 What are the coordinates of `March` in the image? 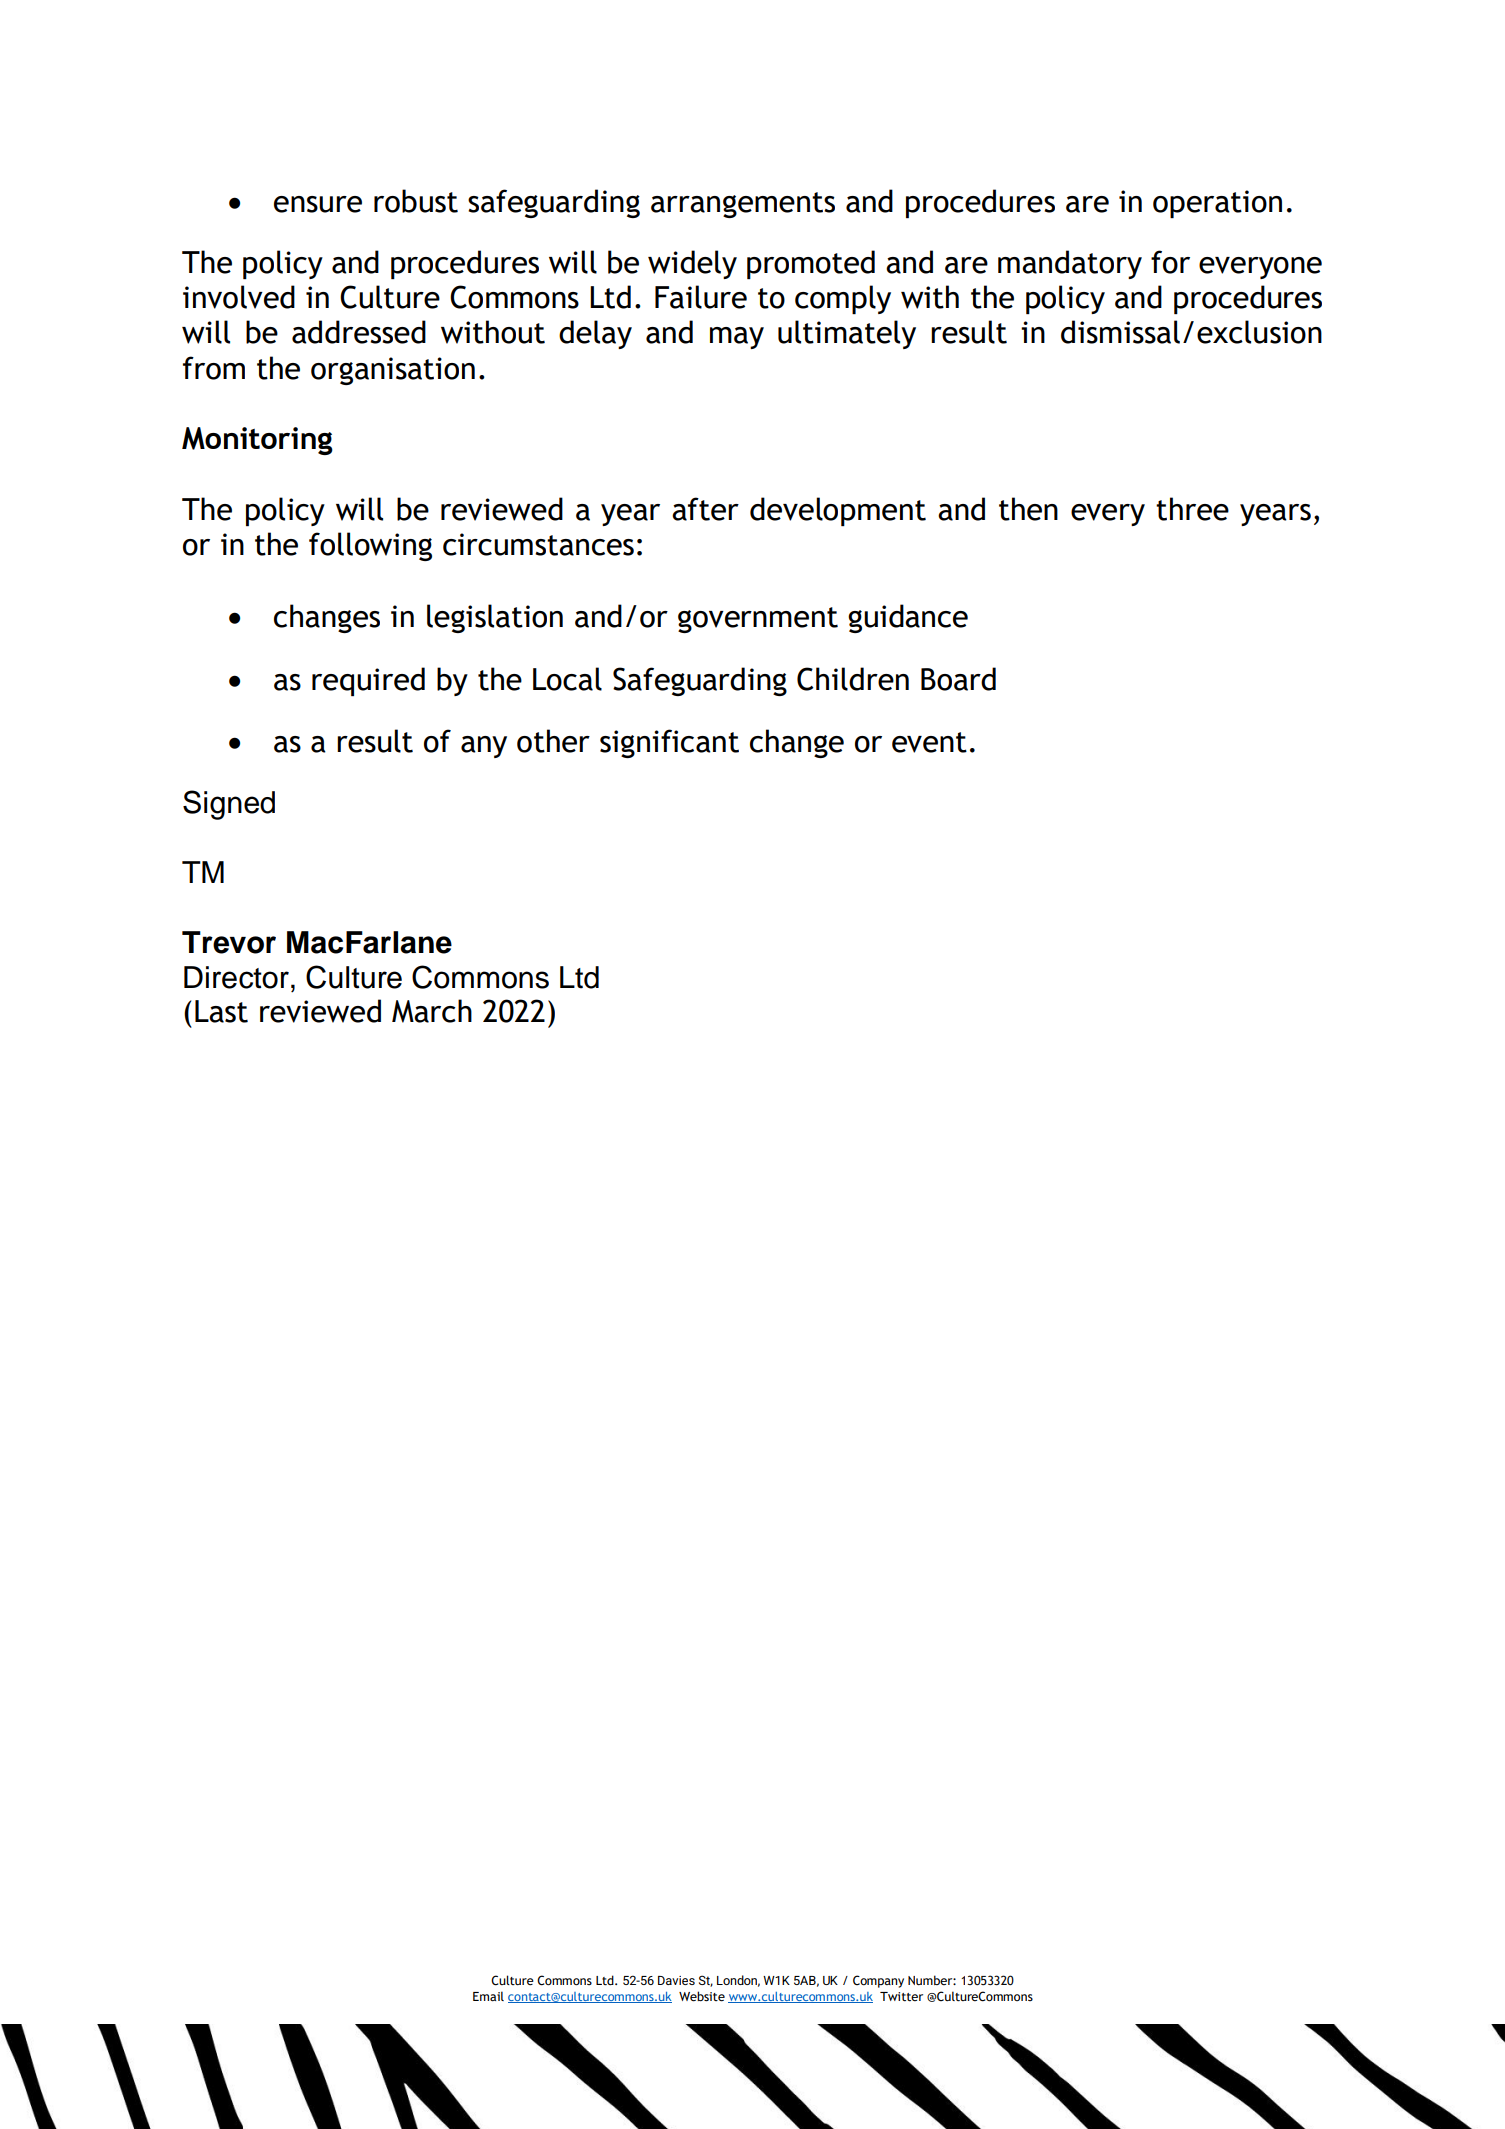 It's located at (432, 1011).
